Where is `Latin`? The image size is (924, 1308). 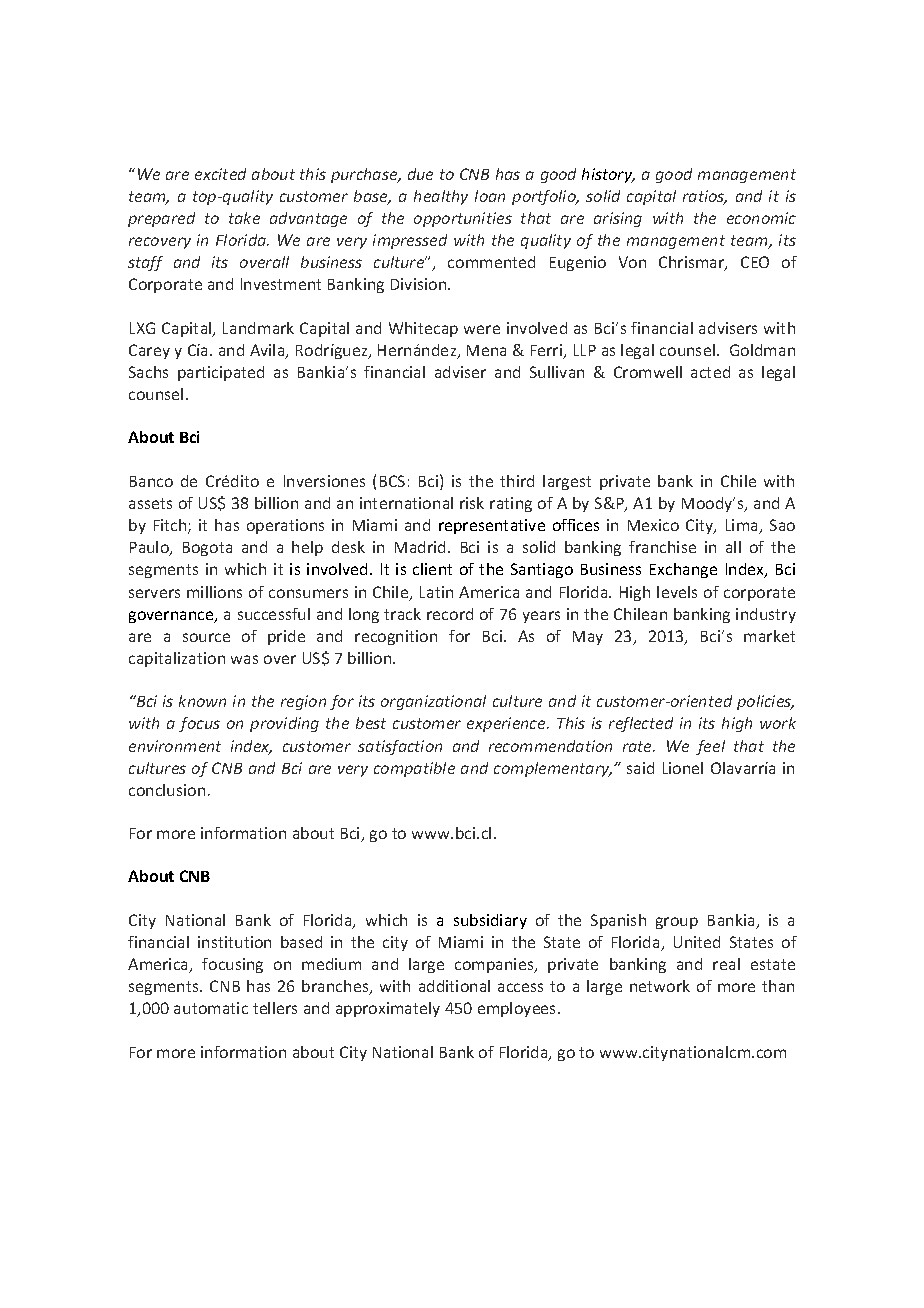 Latin is located at coordinates (436, 592).
